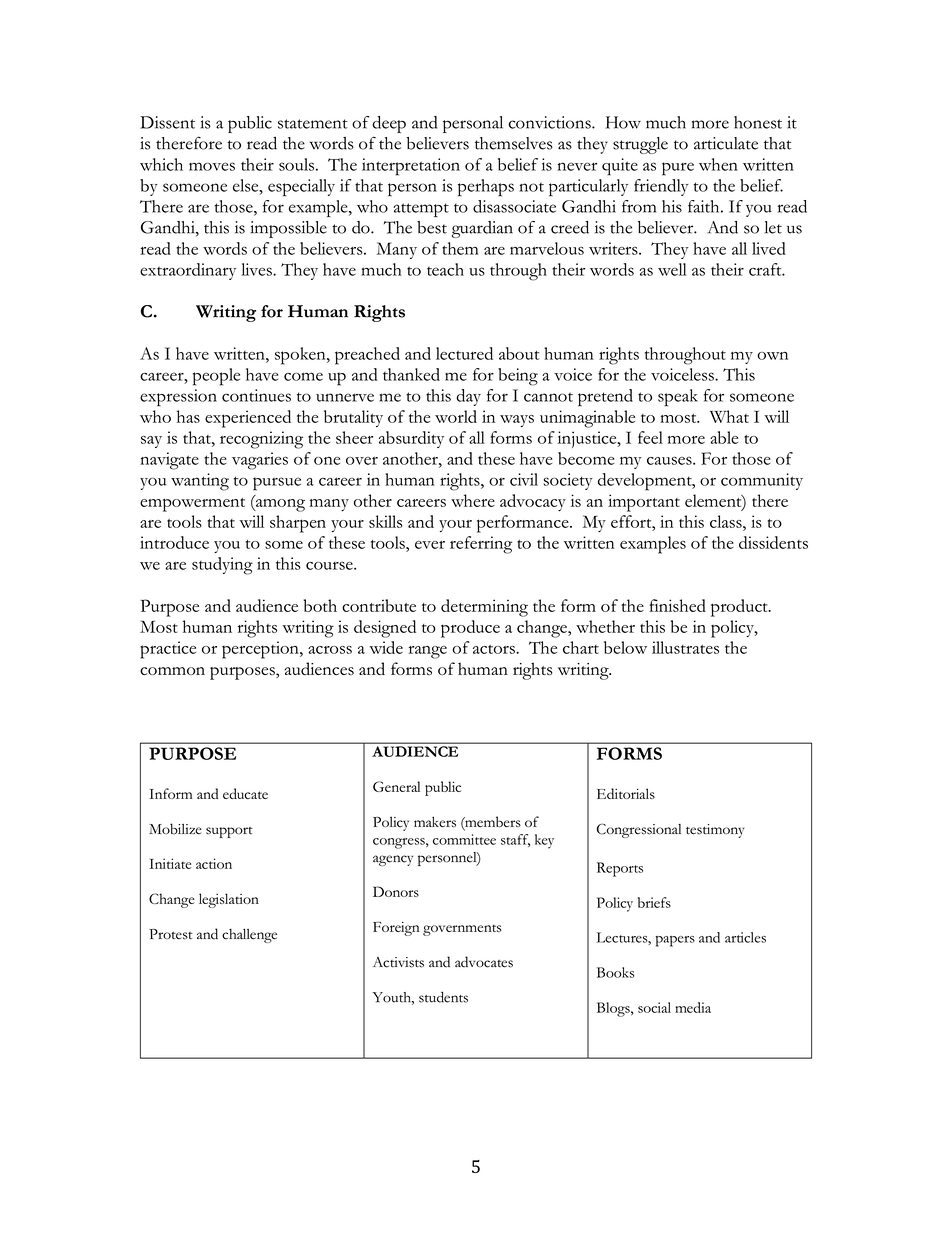 This document has height=1233, width=952. Describe the element at coordinates (249, 936) in the document. I see `challenge` at that location.
